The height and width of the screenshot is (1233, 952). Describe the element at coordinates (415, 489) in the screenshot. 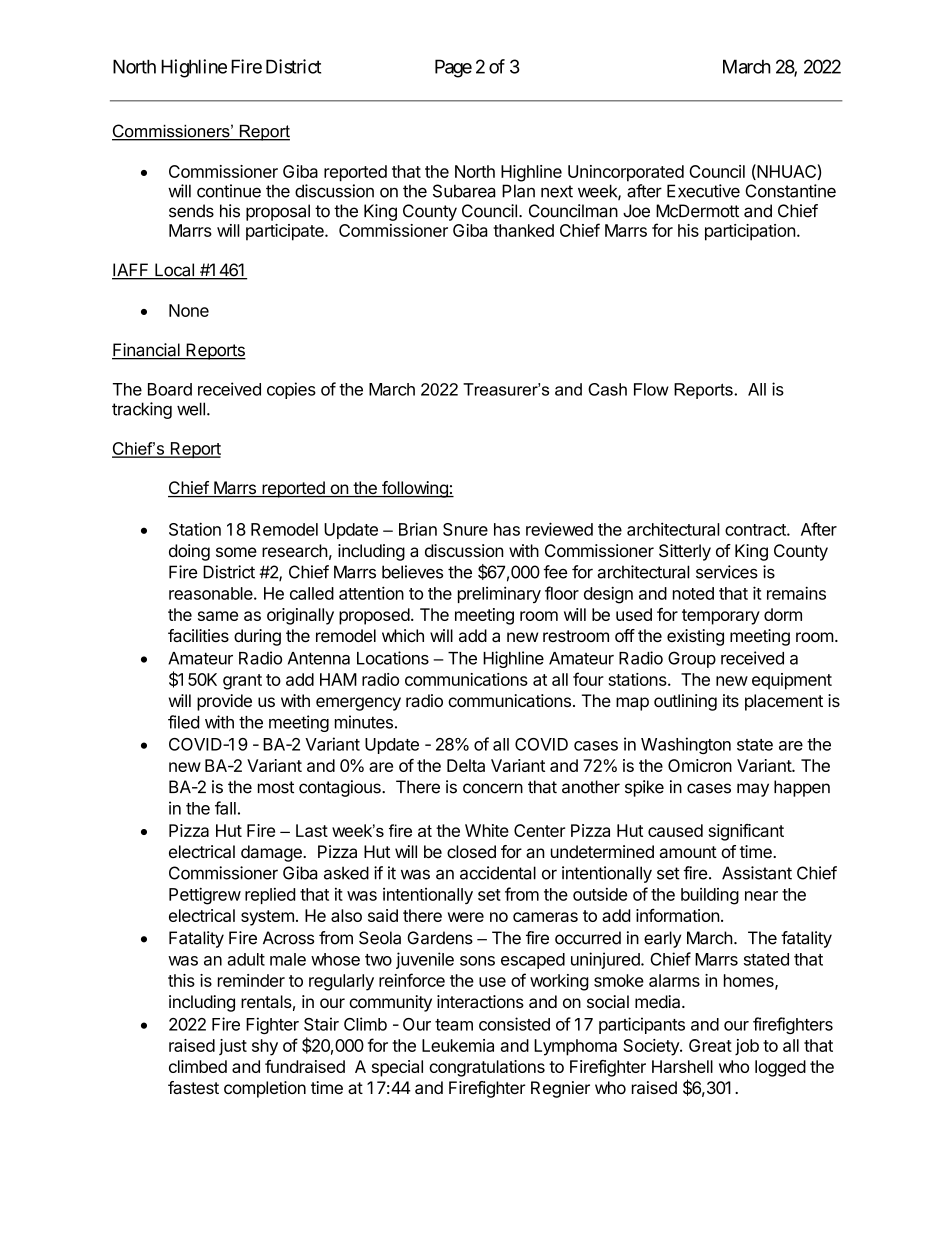

I see `following` at that location.
